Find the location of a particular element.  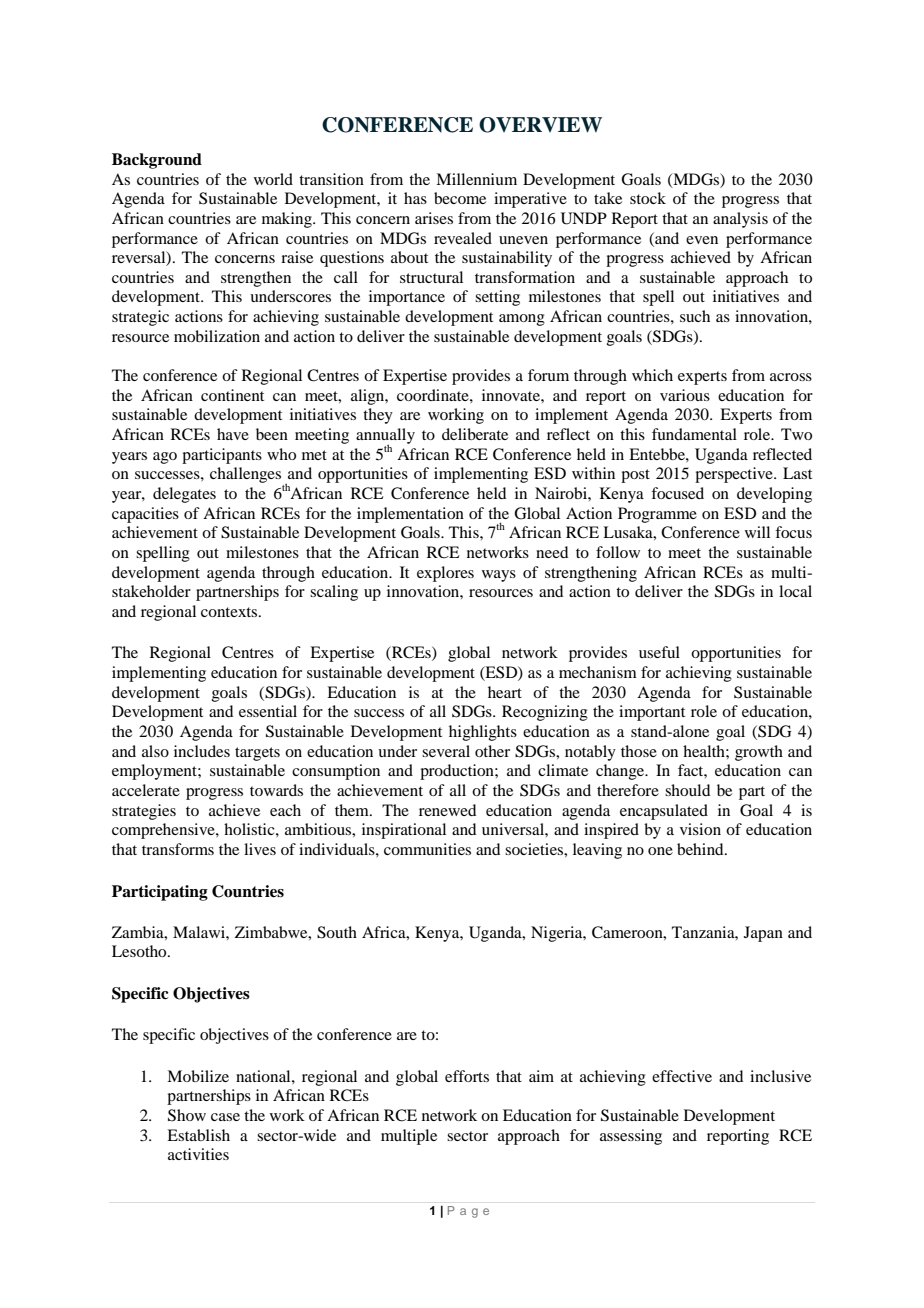

lives is located at coordinates (260, 849).
